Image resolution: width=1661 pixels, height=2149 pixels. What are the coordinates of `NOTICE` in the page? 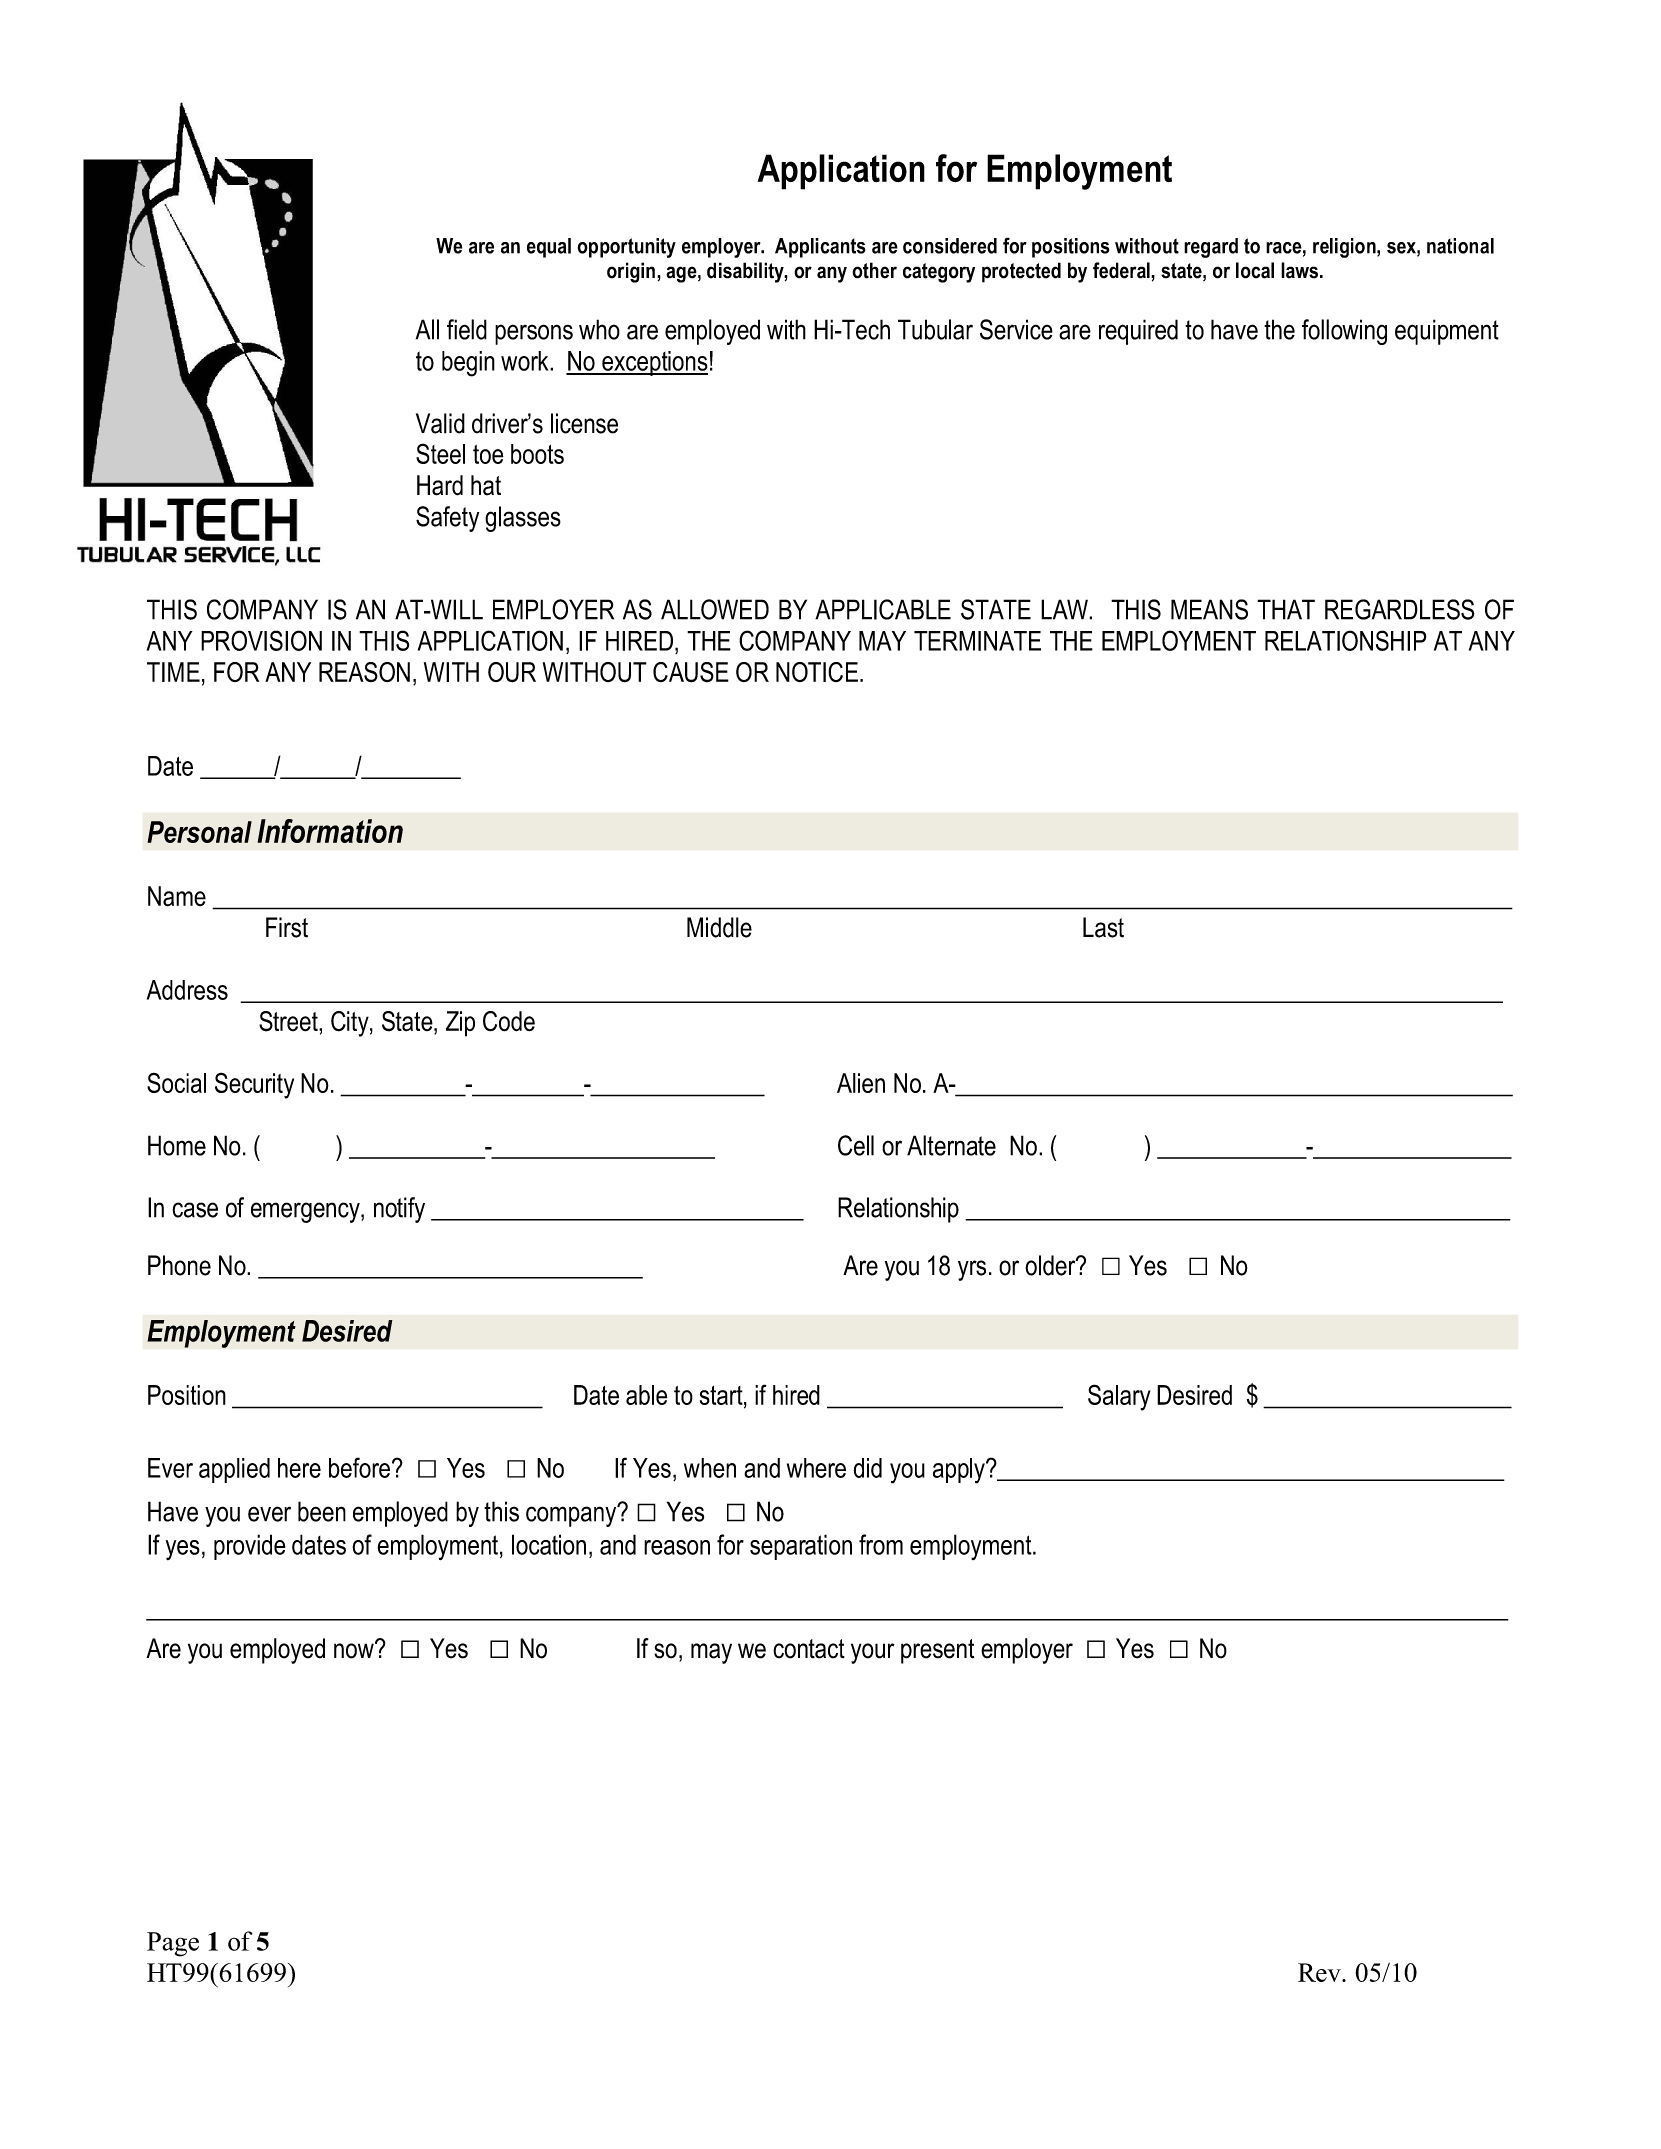 It's located at (817, 672).
